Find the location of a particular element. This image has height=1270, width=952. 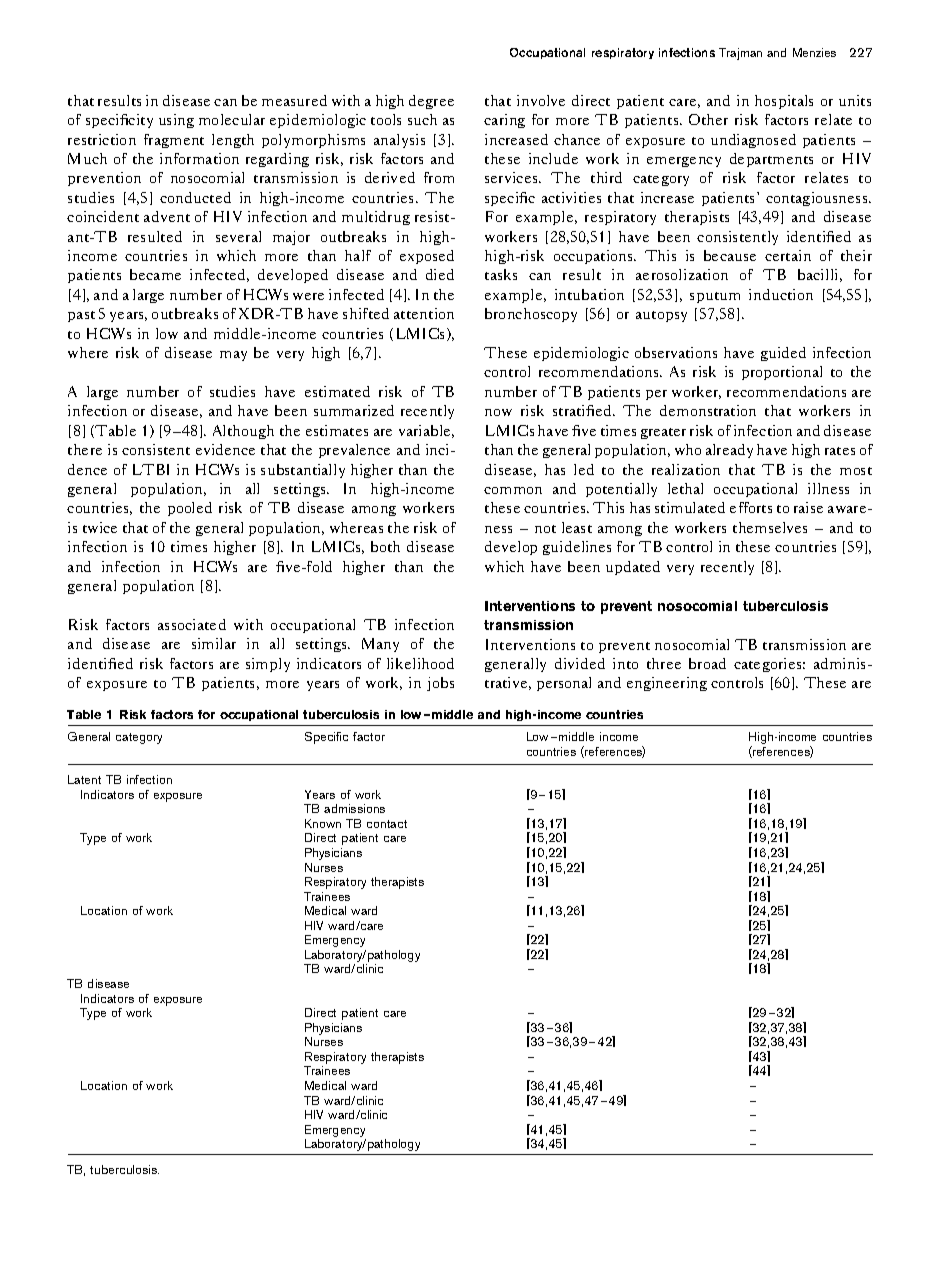

attention is located at coordinates (424, 313).
